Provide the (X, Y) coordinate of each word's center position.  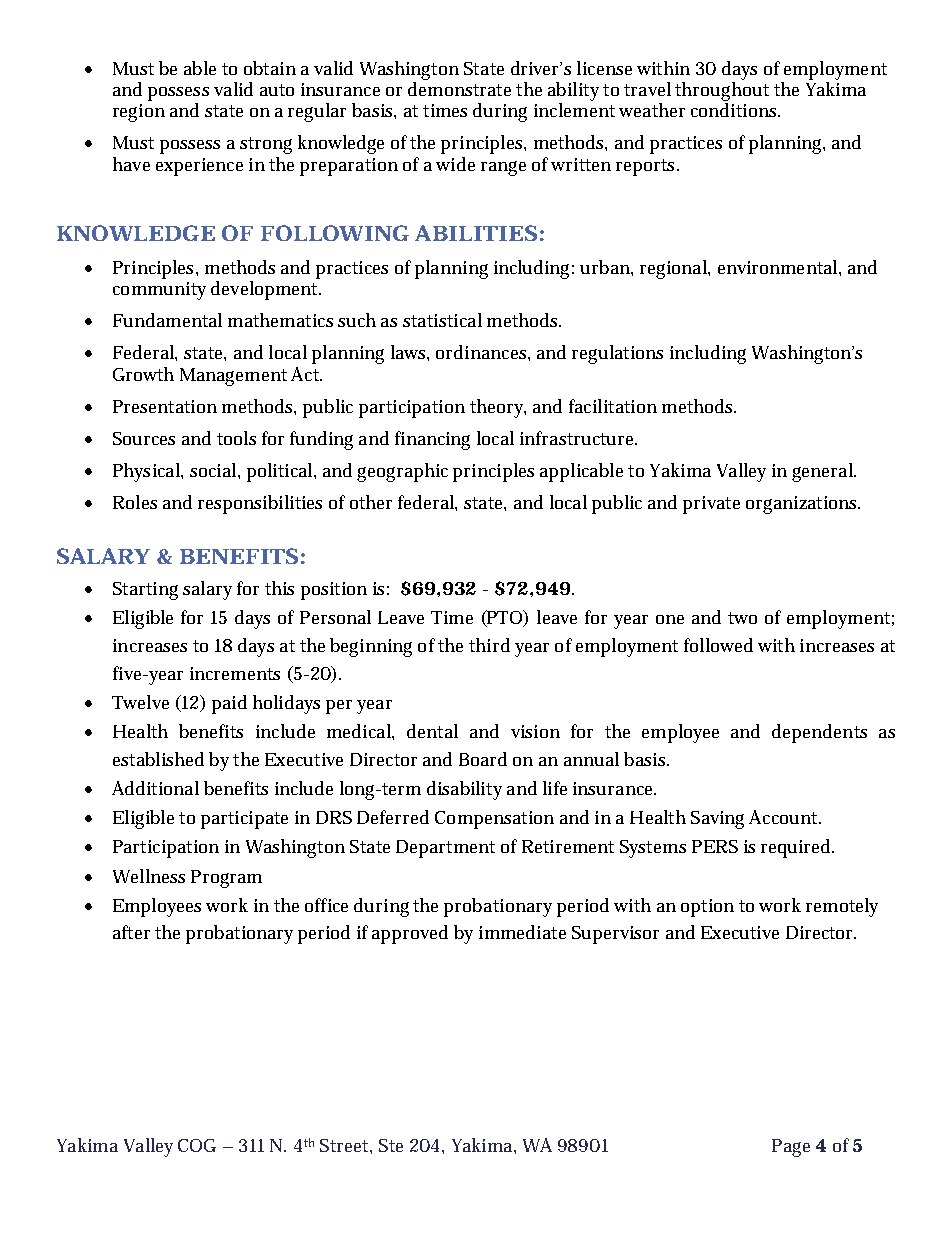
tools (236, 438)
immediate (522, 932)
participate (244, 820)
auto (277, 90)
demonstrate (459, 89)
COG (197, 1145)
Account (785, 817)
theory (498, 408)
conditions (735, 110)
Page (791, 1148)
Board (483, 759)
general (823, 472)
